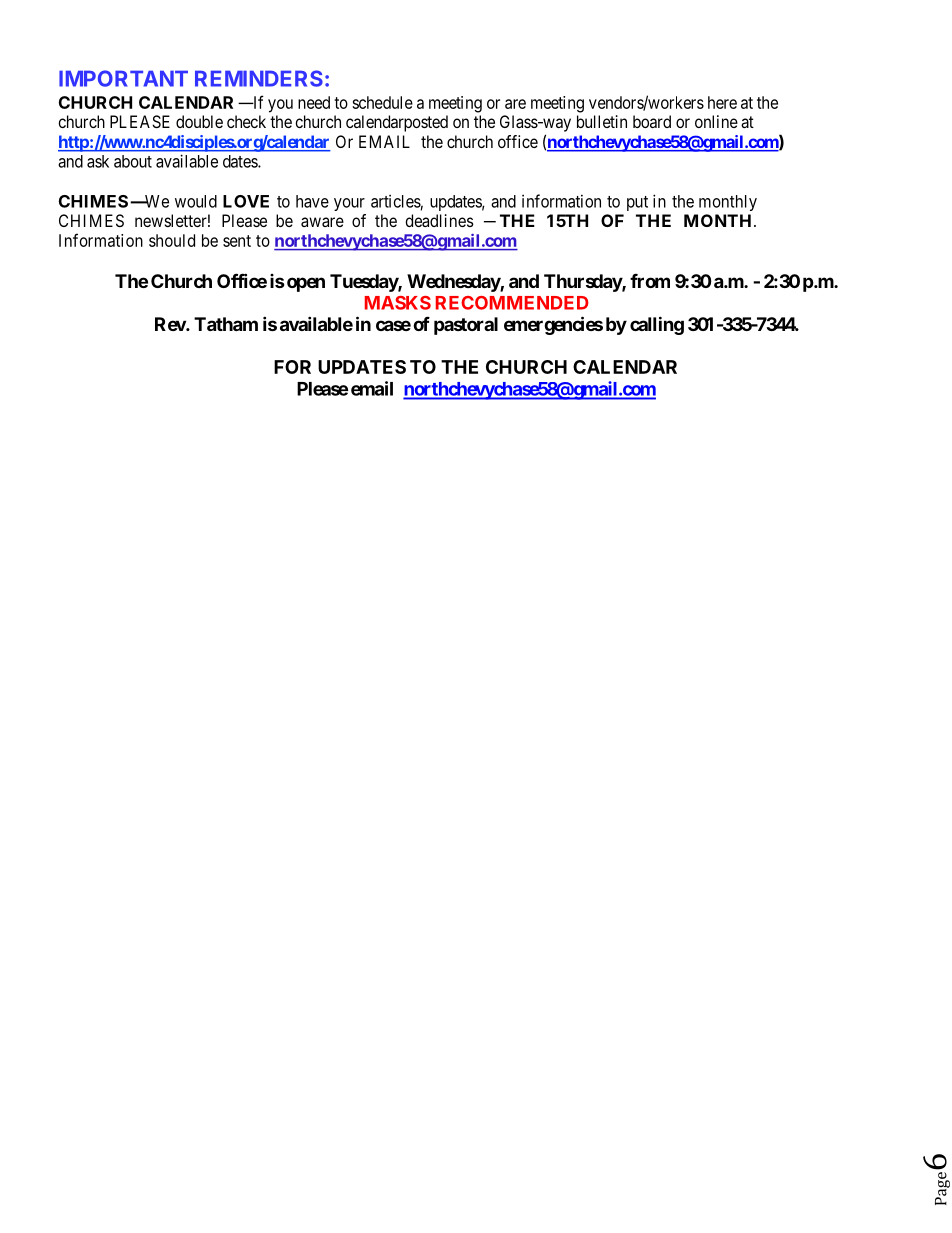 The height and width of the image is (1233, 952). What do you see at coordinates (637, 203) in the image?
I see `put` at bounding box center [637, 203].
